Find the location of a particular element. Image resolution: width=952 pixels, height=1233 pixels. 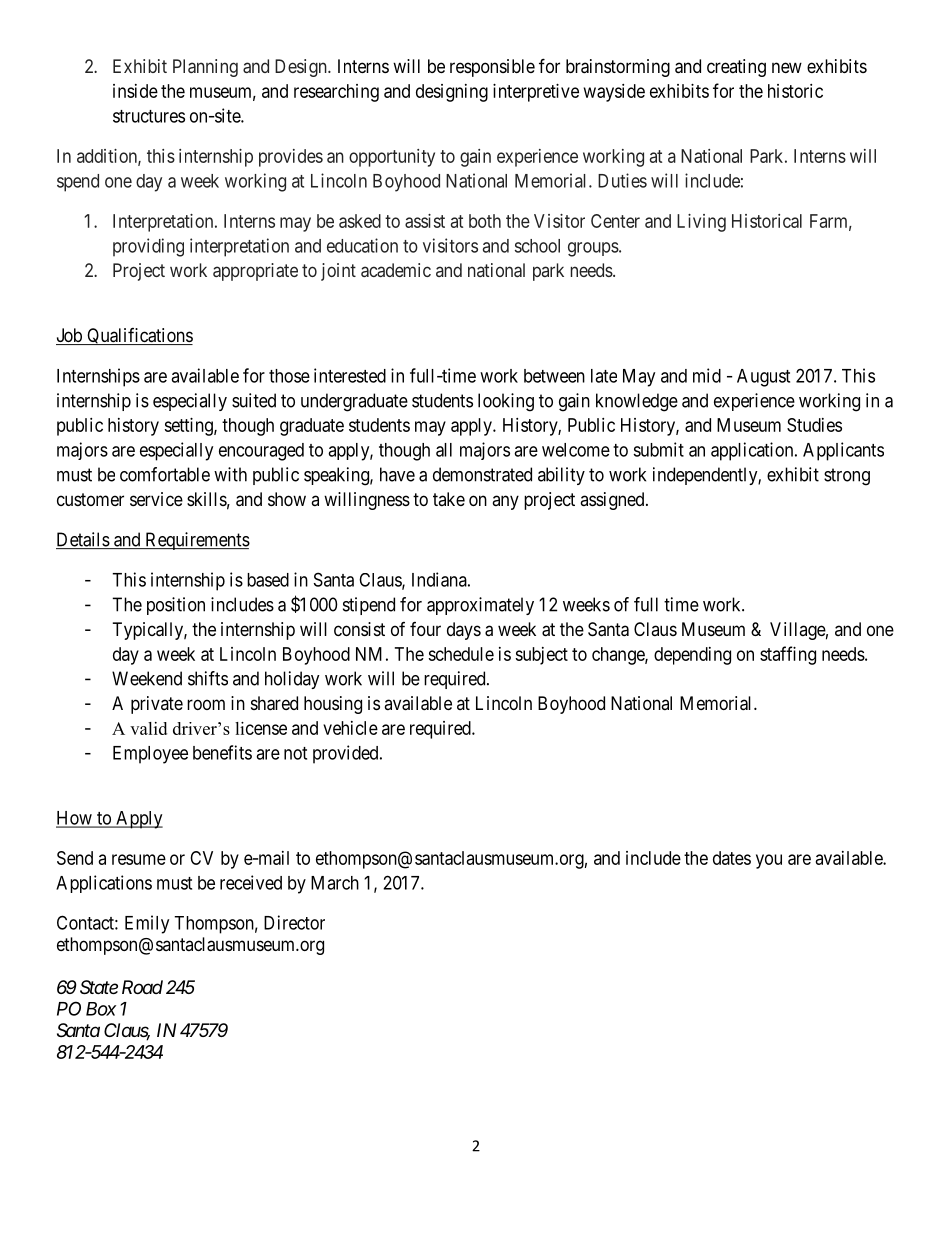

Requirements is located at coordinates (196, 541).
